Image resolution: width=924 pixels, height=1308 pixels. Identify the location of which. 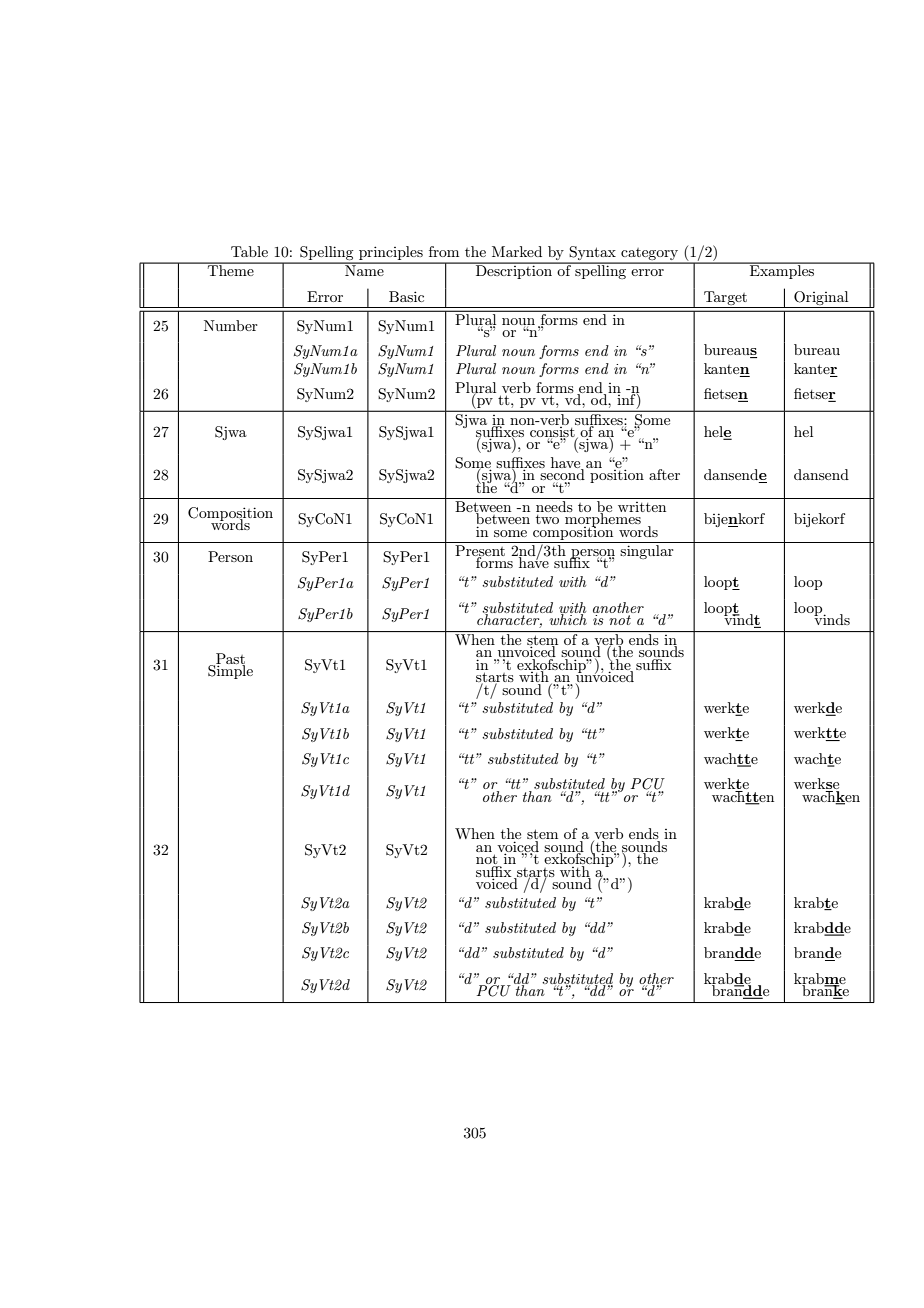
(567, 618).
